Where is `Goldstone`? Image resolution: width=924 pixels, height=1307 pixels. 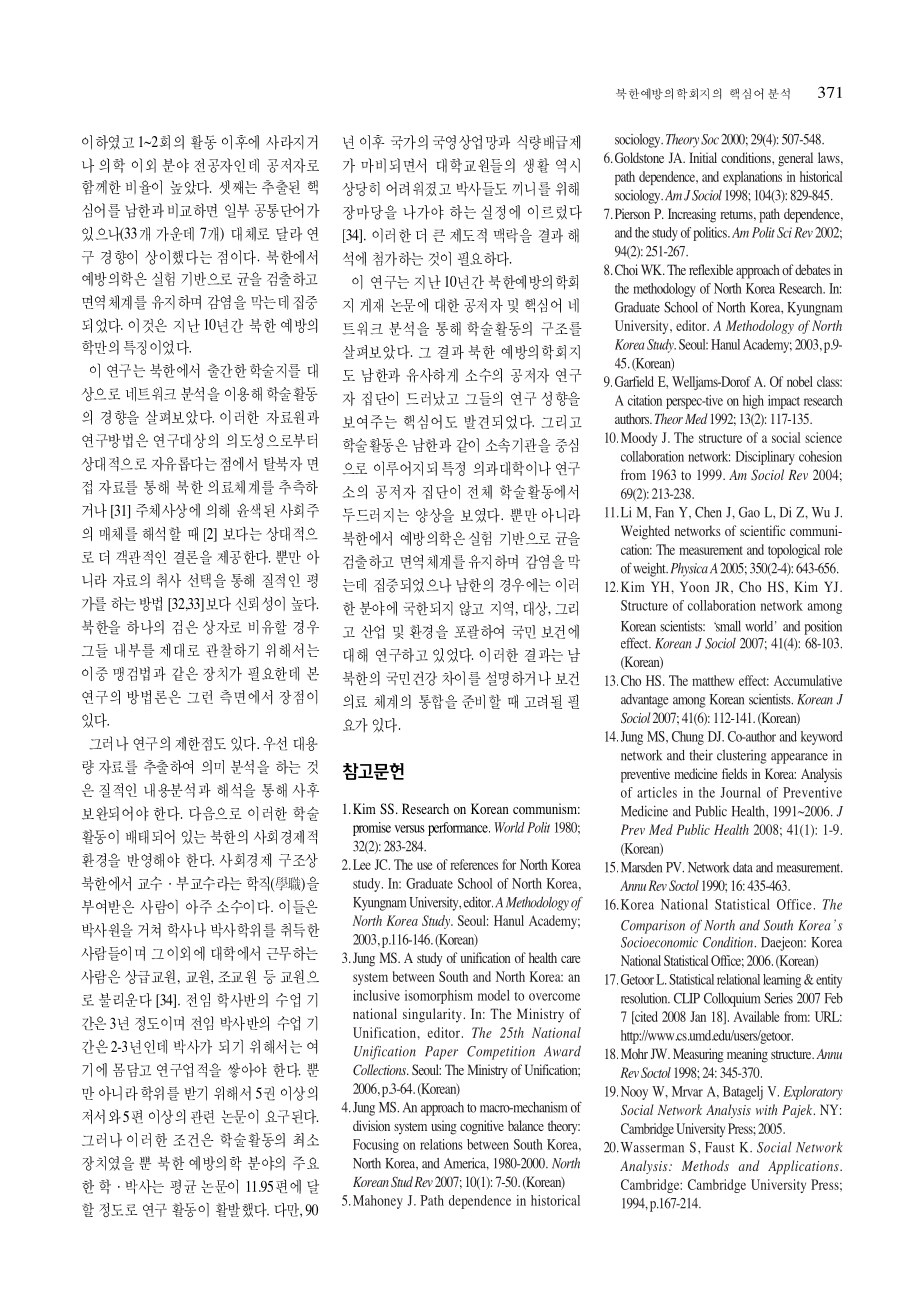
Goldstone is located at coordinates (639, 157).
